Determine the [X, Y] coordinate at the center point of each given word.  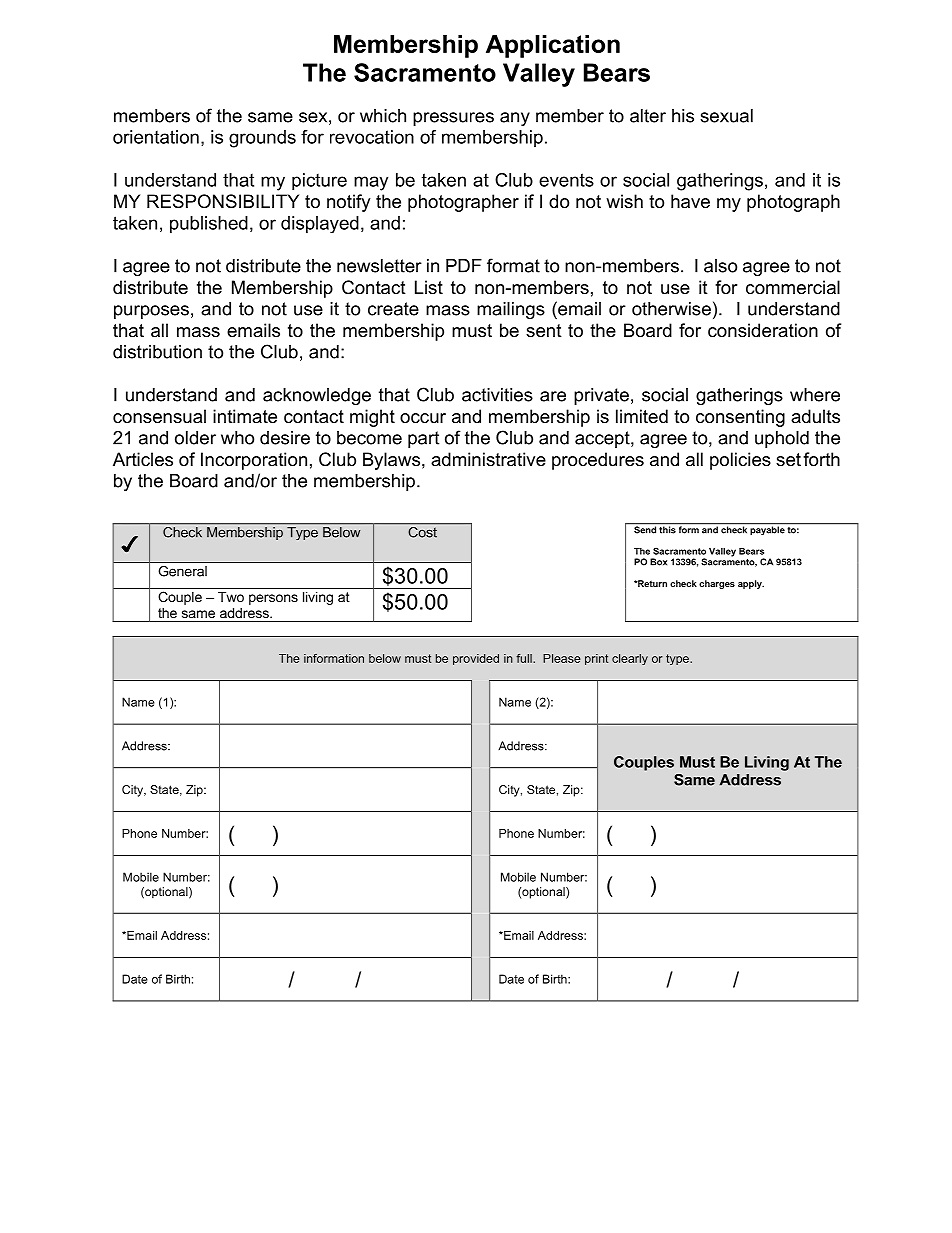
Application [553, 46]
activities [497, 395]
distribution [157, 352]
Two [231, 597]
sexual [726, 116]
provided [476, 659]
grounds [262, 139]
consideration [763, 330]
